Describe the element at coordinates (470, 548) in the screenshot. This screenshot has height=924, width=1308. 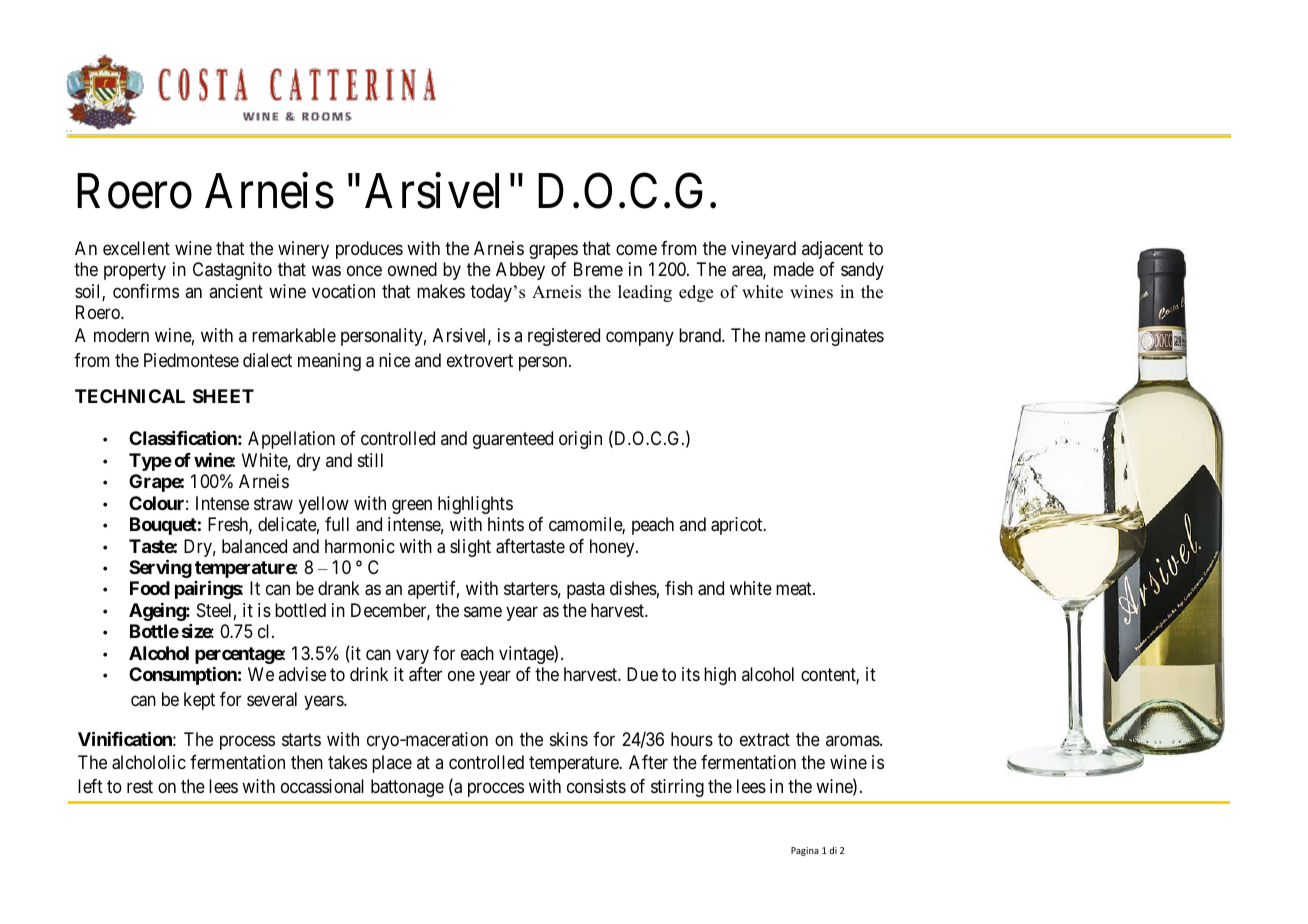
I see `slight` at that location.
